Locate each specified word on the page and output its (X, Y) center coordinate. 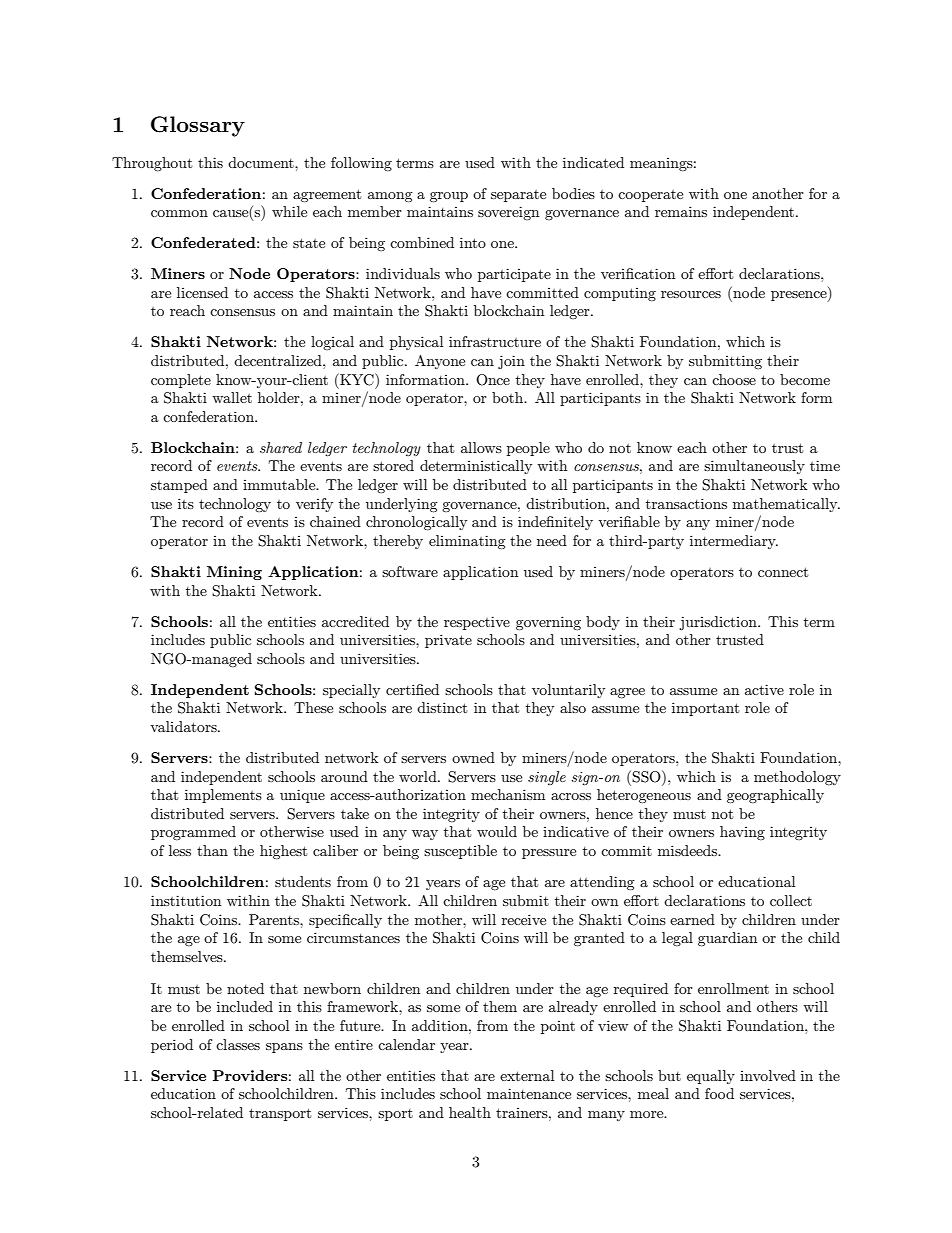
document (262, 162)
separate (518, 196)
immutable (280, 484)
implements (223, 796)
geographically (775, 796)
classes (238, 1044)
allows (481, 447)
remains (681, 211)
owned (473, 757)
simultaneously (754, 467)
